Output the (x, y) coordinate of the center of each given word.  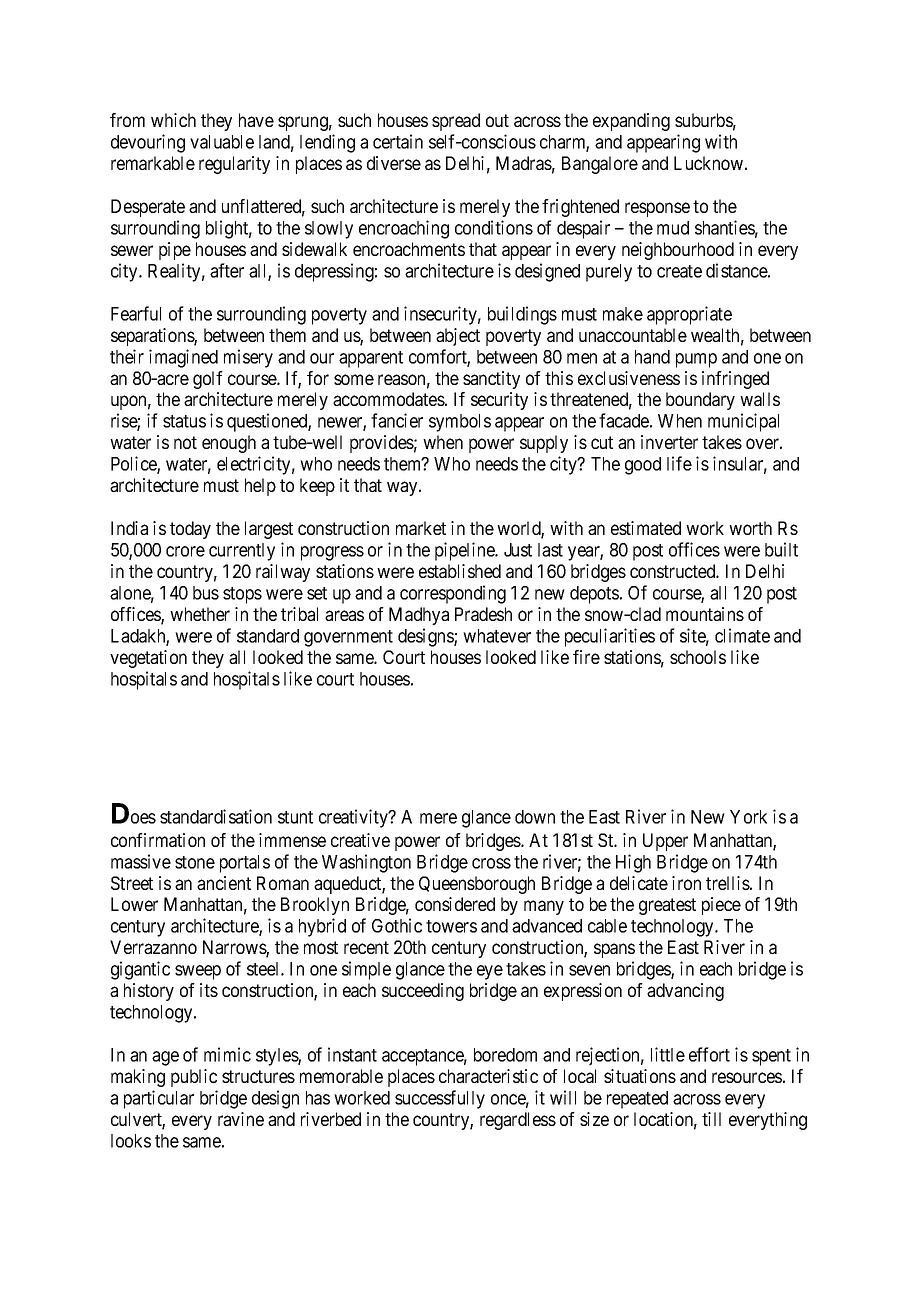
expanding (631, 122)
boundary (700, 401)
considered (455, 904)
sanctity (491, 380)
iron (686, 883)
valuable (222, 142)
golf (208, 380)
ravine (241, 1119)
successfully (440, 1099)
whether (200, 614)
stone (195, 862)
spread (456, 122)
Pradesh (483, 614)
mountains (705, 614)
